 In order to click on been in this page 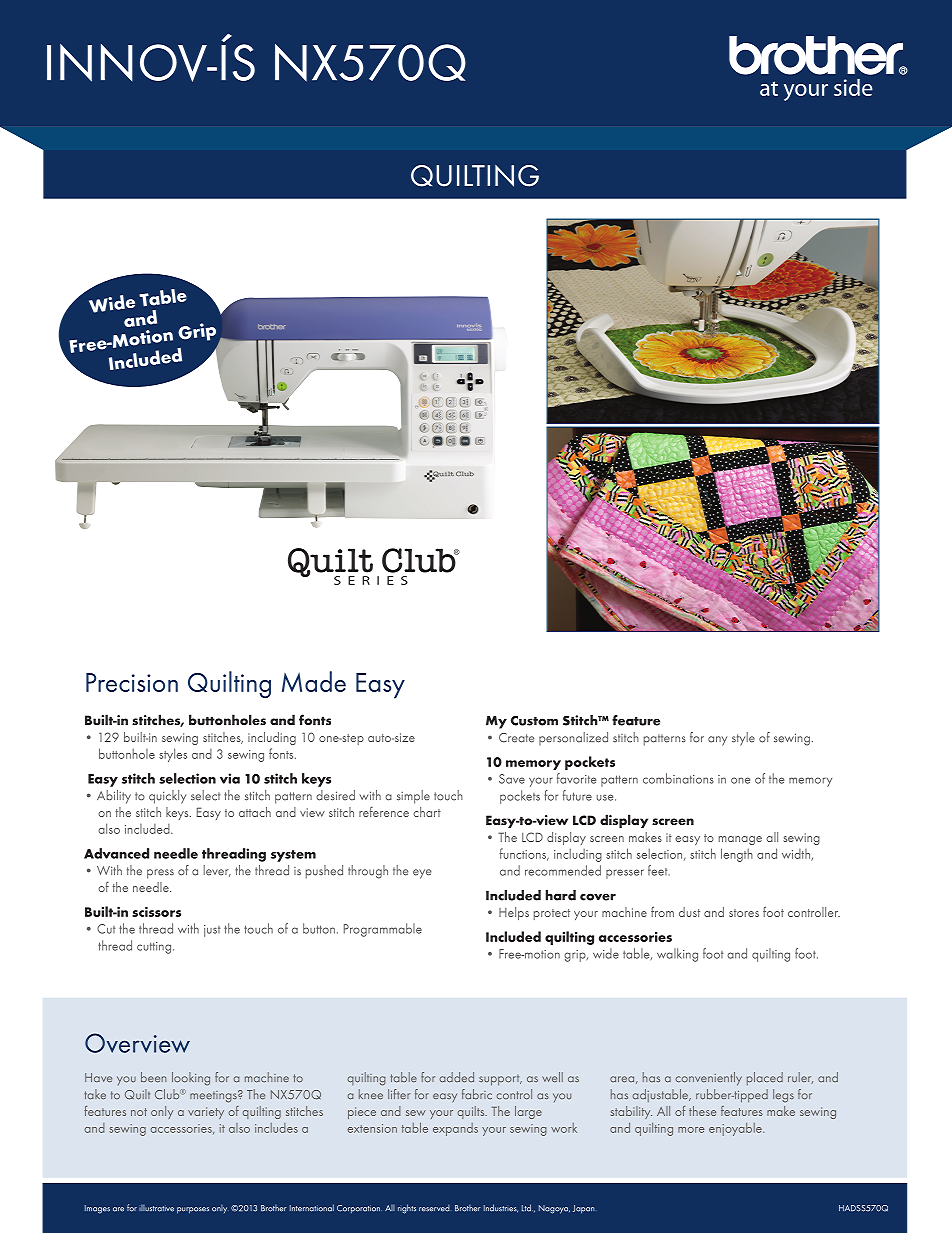, I will do `click(153, 1077)`.
